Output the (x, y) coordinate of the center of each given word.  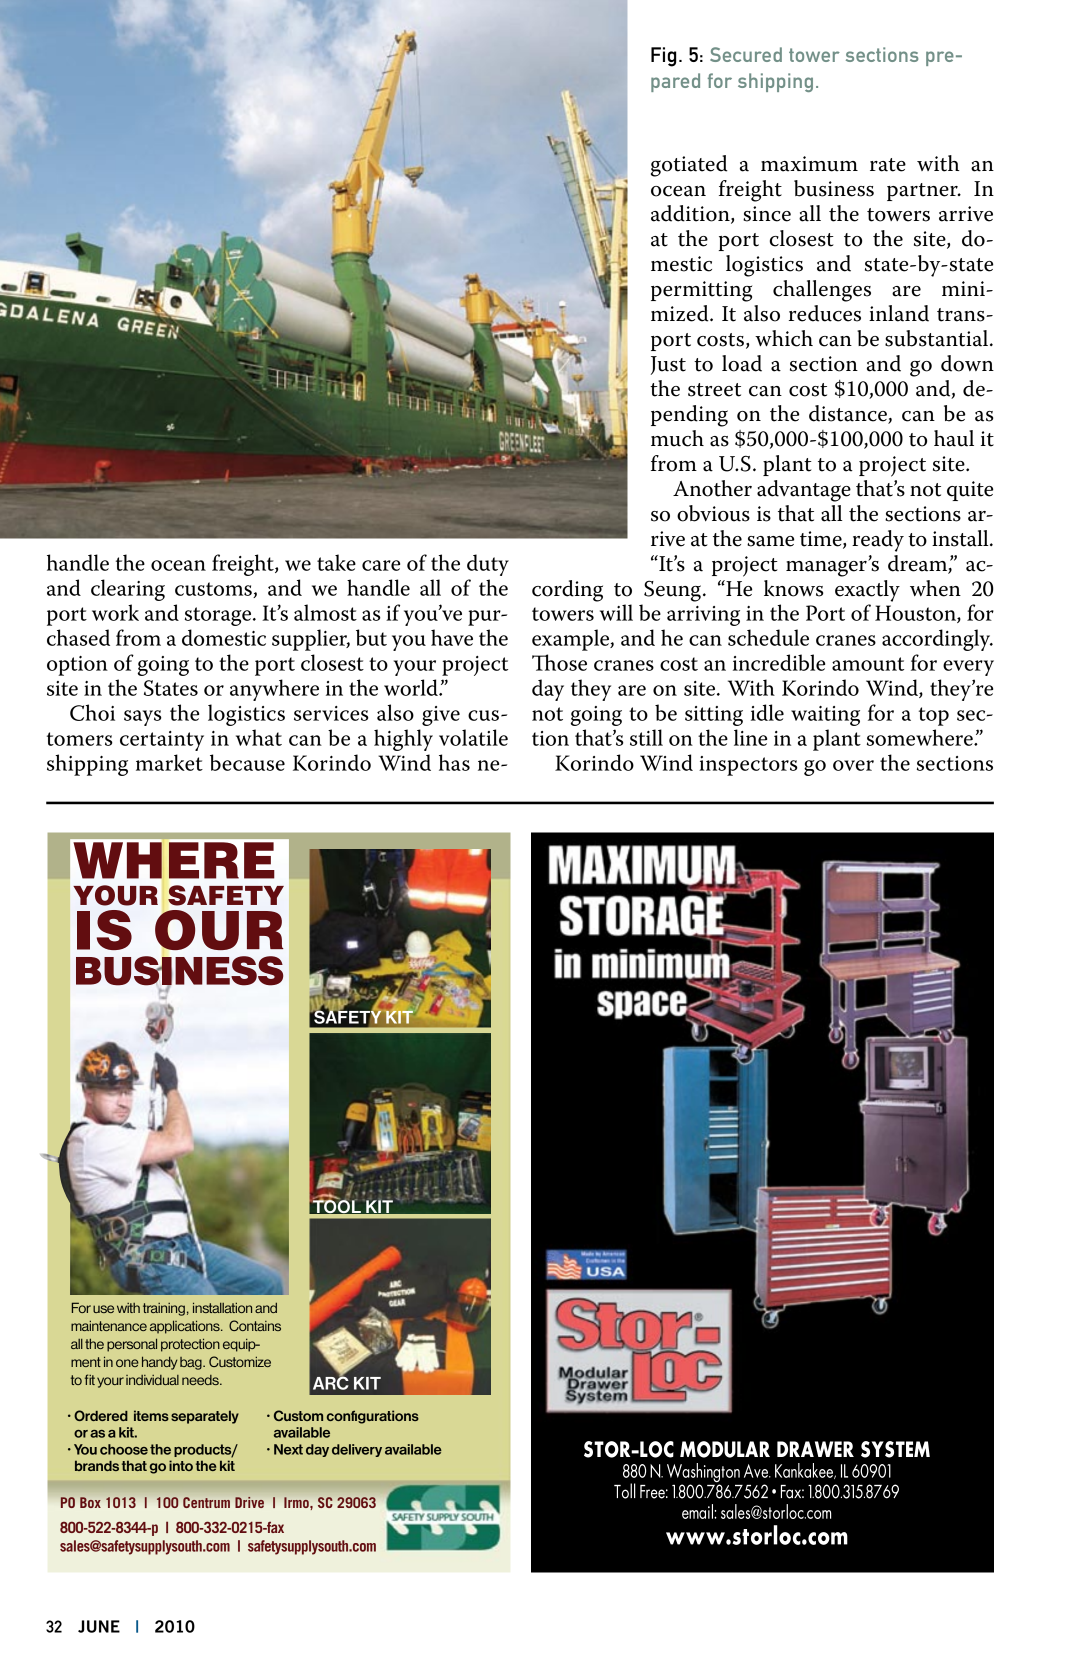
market (169, 762)
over (853, 765)
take (336, 562)
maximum (809, 164)
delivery (357, 1450)
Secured (746, 54)
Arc (331, 1382)
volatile (473, 737)
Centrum (206, 1502)
